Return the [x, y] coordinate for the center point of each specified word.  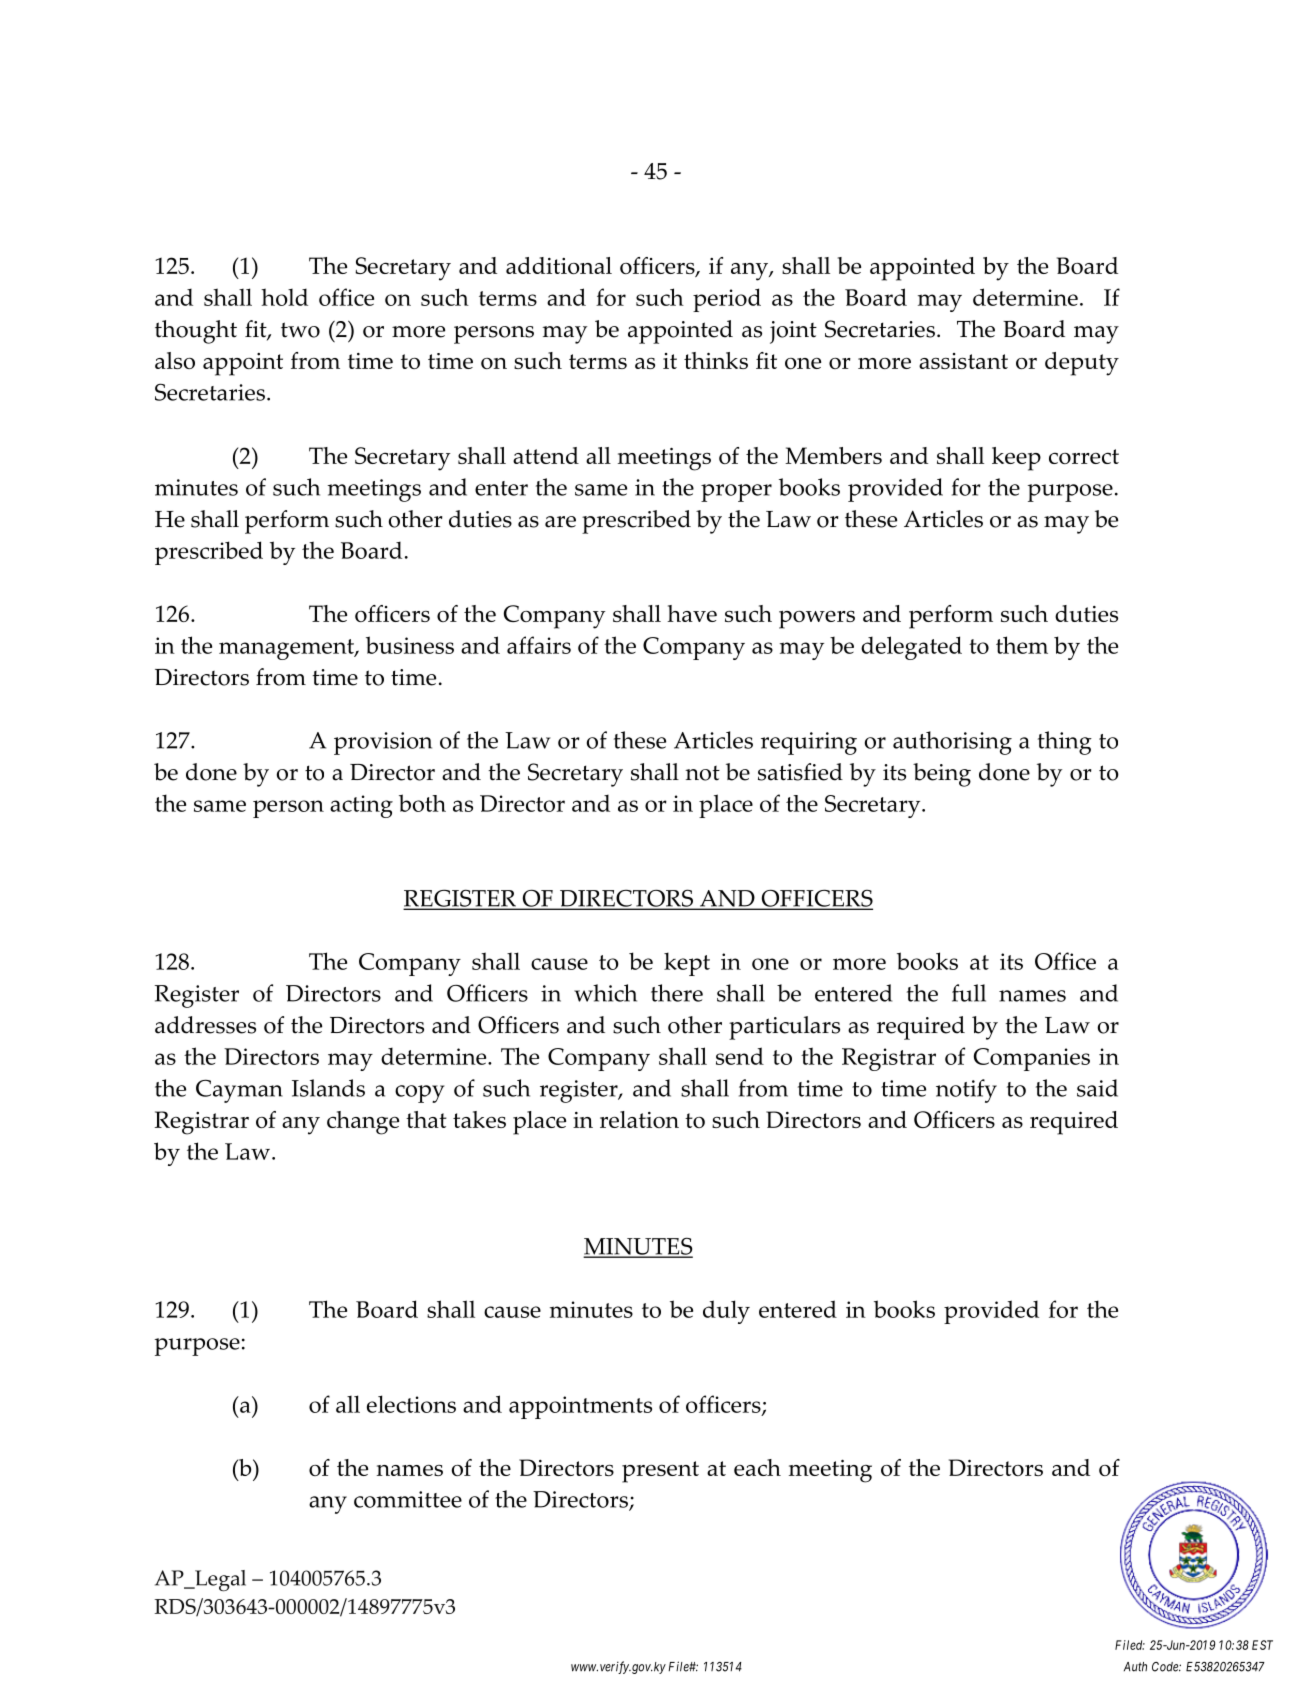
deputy [1082, 364]
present [660, 1472]
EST [1262, 1645]
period [727, 300]
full [969, 993]
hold [284, 297]
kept [687, 964]
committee [408, 1499]
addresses [205, 1025]
